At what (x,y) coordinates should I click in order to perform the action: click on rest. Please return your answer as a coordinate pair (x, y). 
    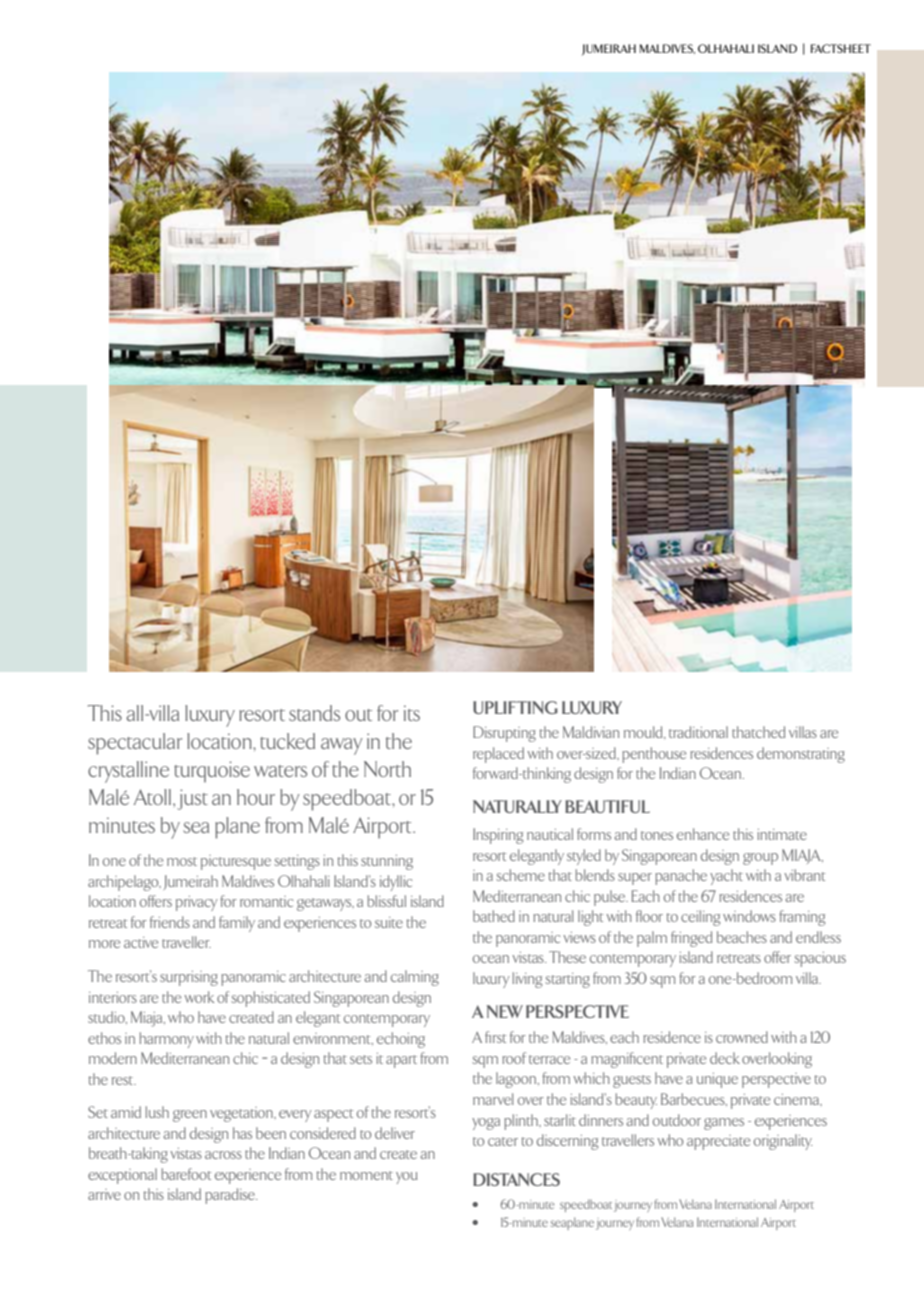
    Looking at the image, I should click on (124, 1080).
